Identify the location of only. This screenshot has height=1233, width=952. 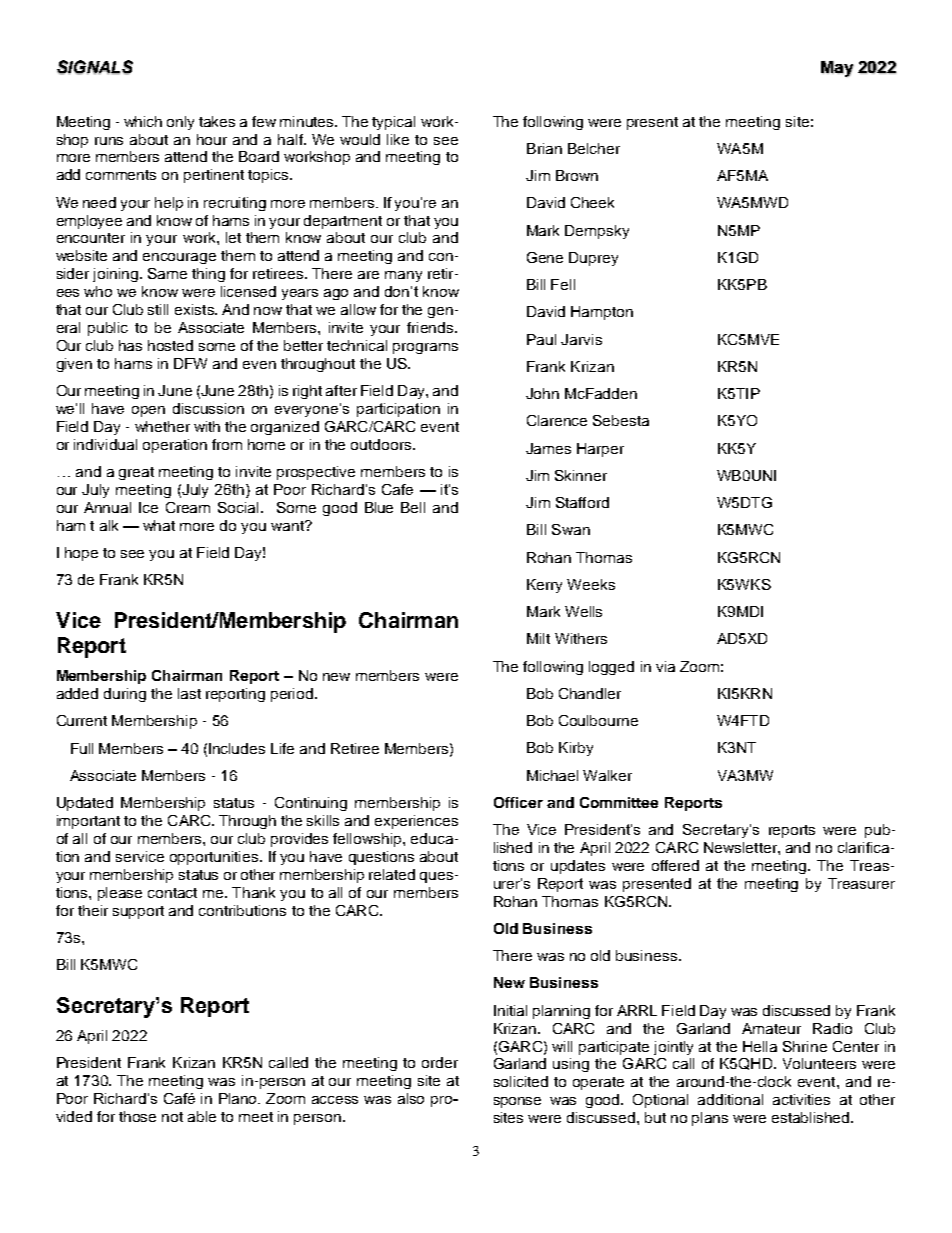
(180, 123).
